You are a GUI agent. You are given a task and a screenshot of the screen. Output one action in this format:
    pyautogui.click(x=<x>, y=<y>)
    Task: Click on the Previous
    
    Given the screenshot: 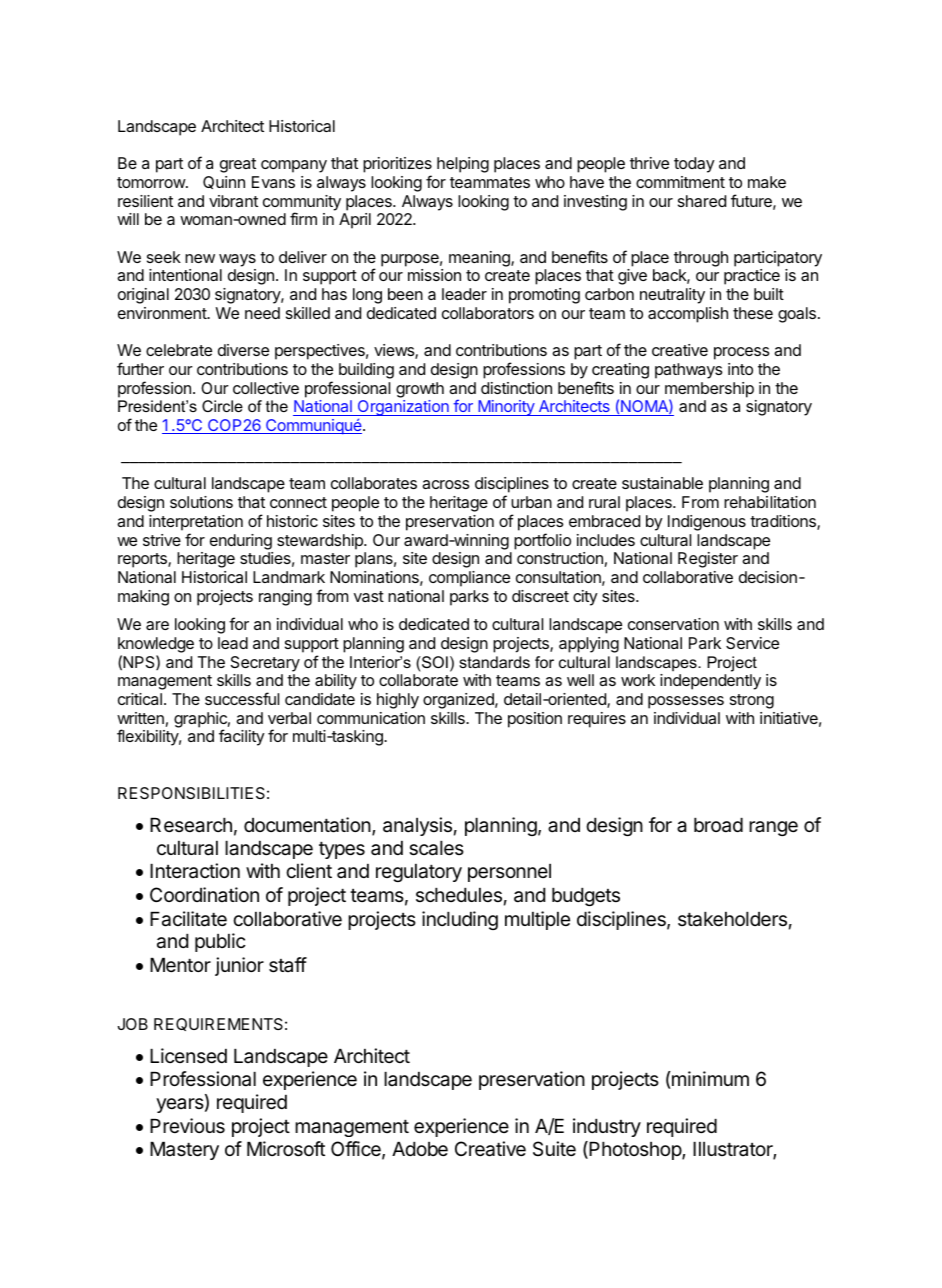 What is the action you would take?
    pyautogui.click(x=187, y=1126)
